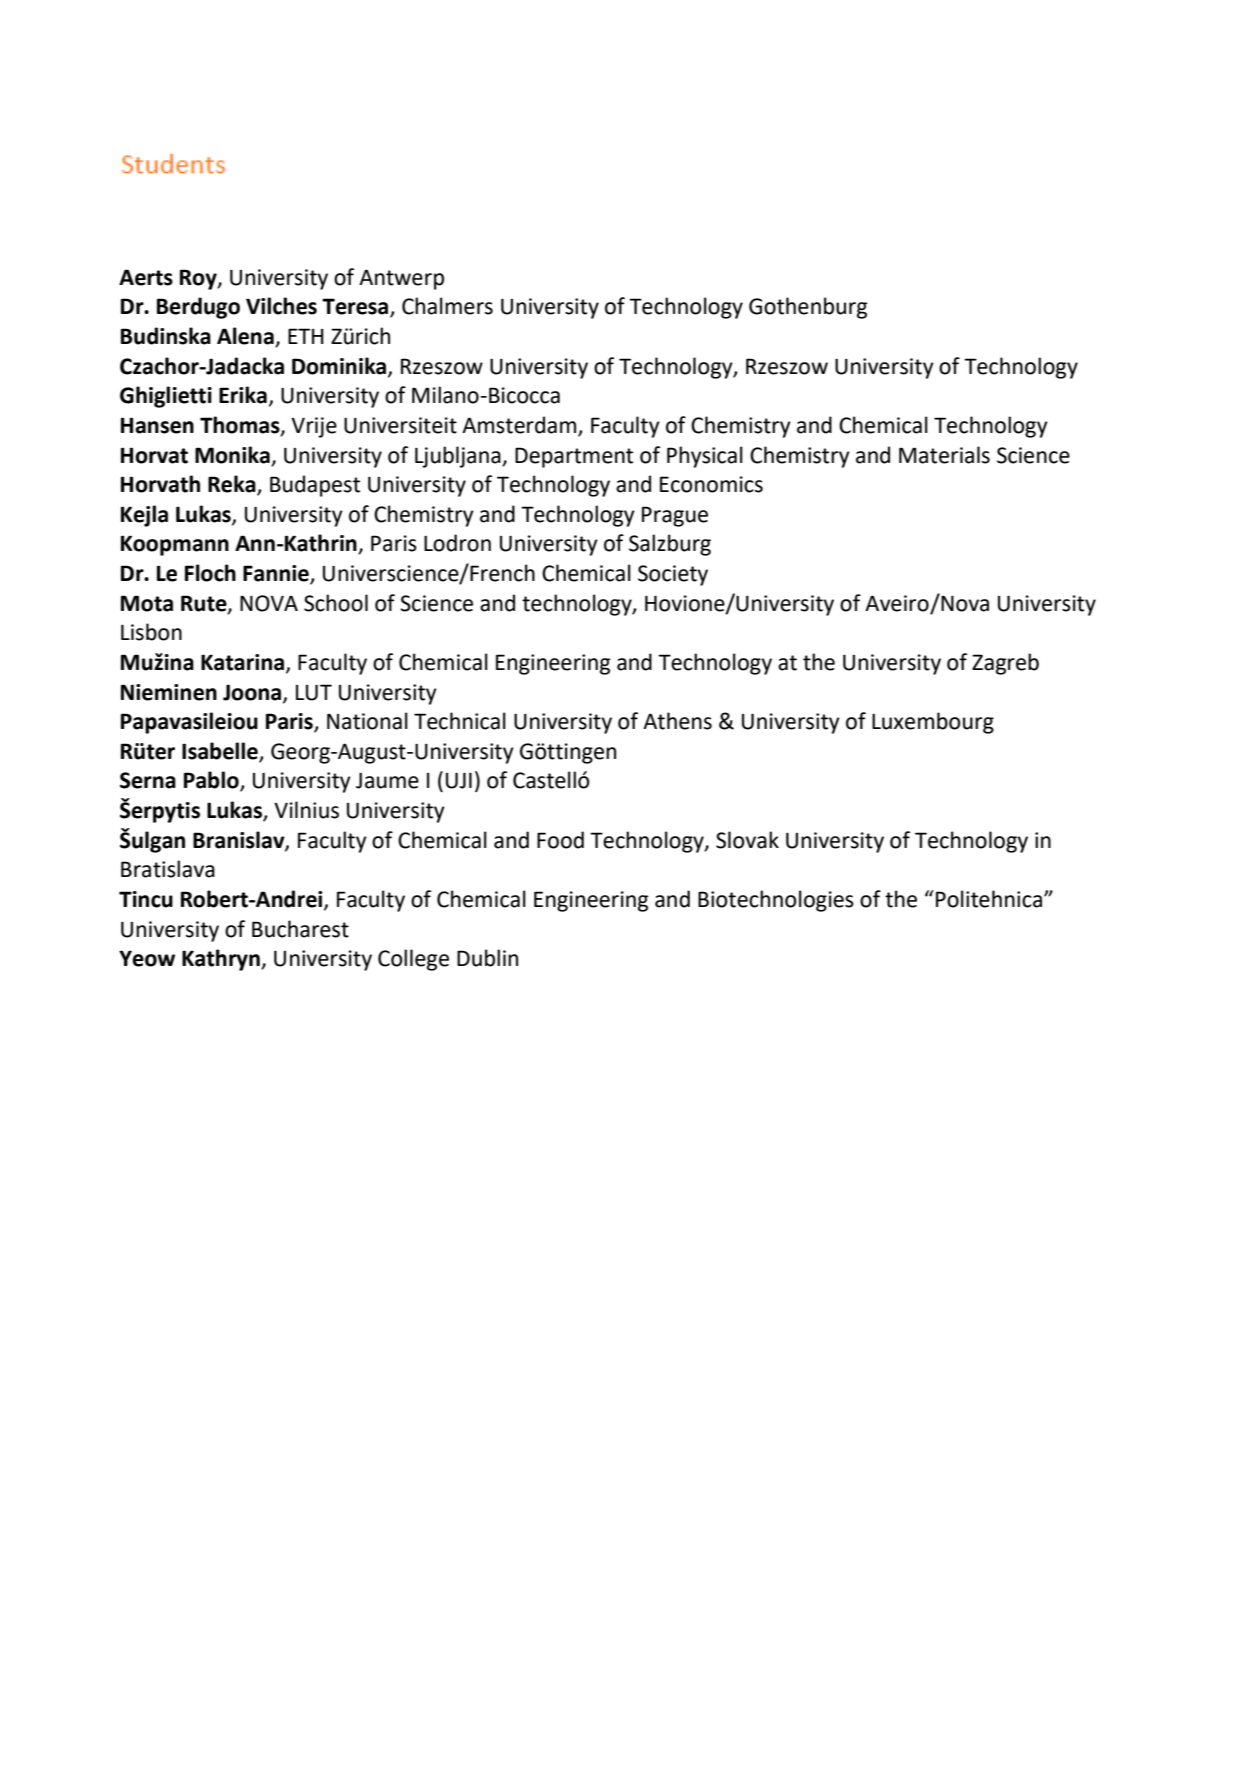 This screenshot has height=1778, width=1257. What do you see at coordinates (300, 929) in the screenshot?
I see `Bucharest` at bounding box center [300, 929].
